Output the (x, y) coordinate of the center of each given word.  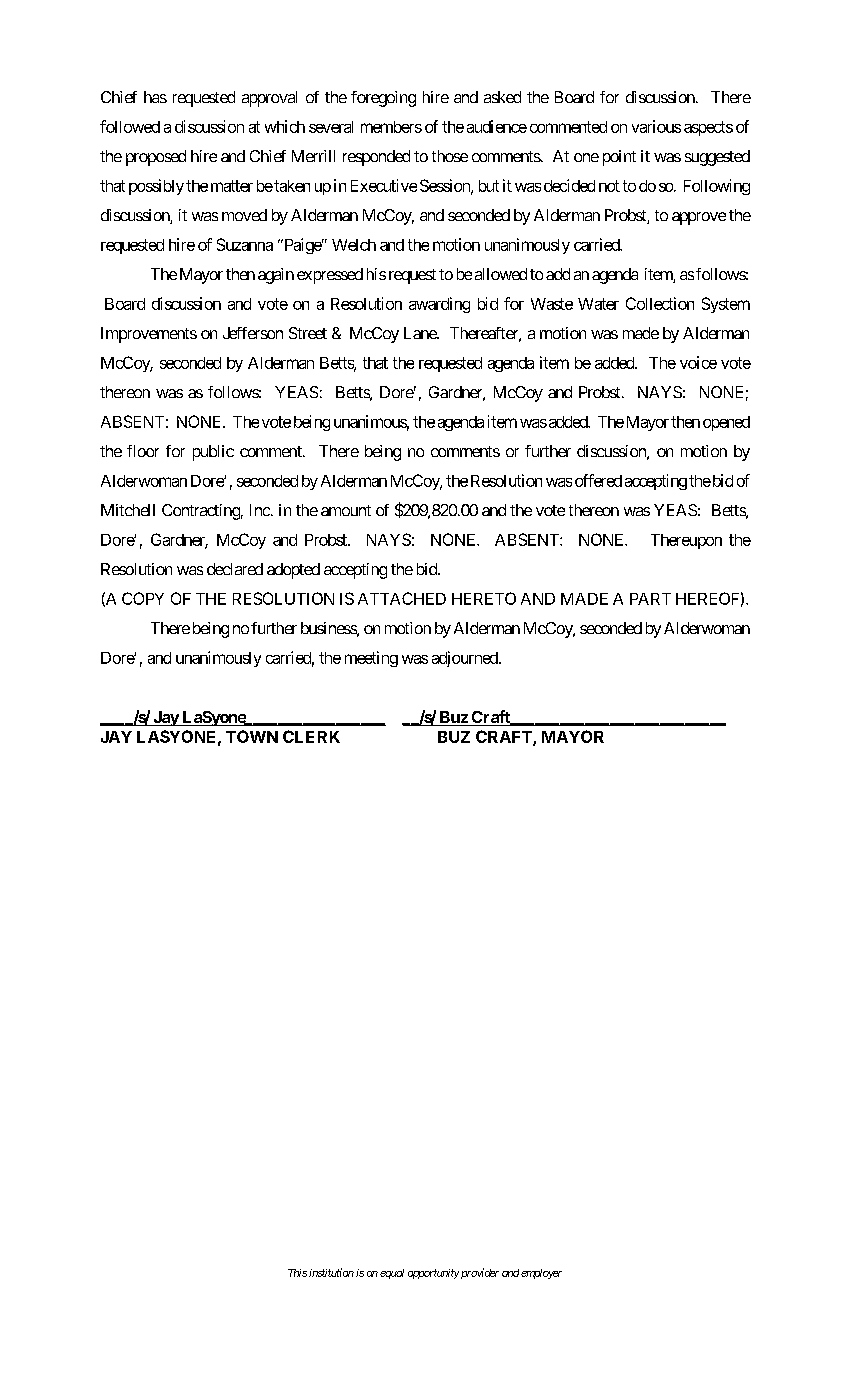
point (619, 158)
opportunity (433, 1274)
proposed (156, 158)
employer (541, 1274)
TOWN (252, 736)
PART (650, 599)
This (297, 1273)
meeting (371, 659)
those (450, 156)
